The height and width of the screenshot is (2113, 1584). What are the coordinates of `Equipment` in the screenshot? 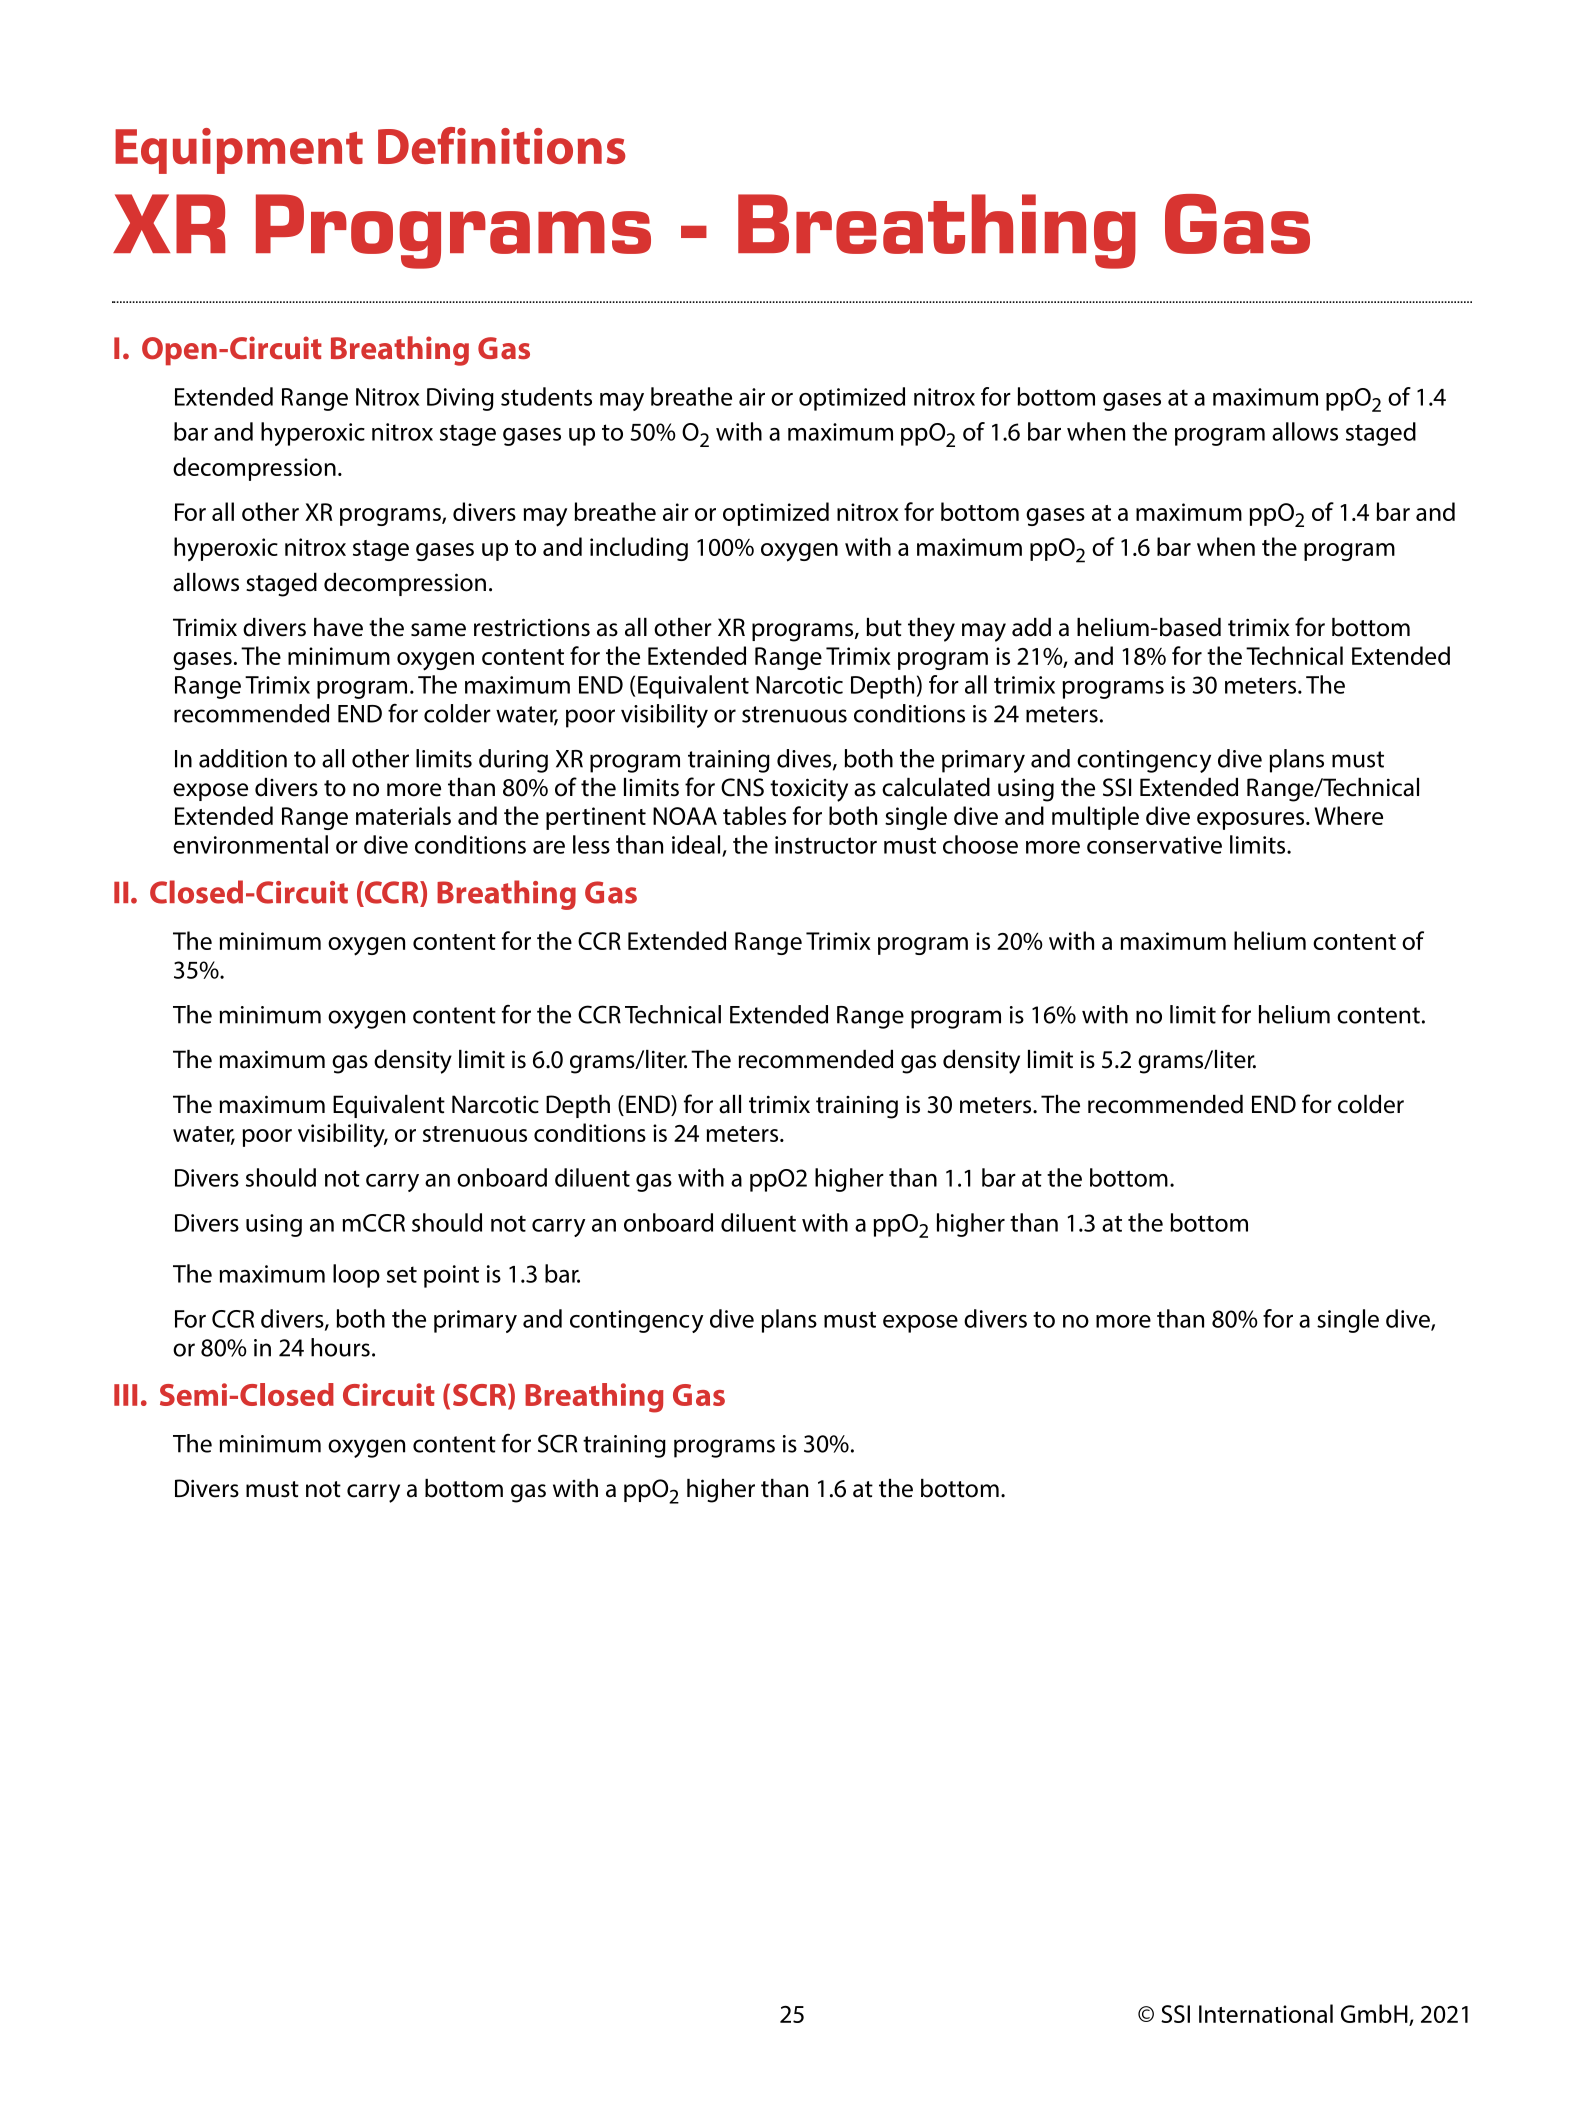 It's located at (239, 151).
